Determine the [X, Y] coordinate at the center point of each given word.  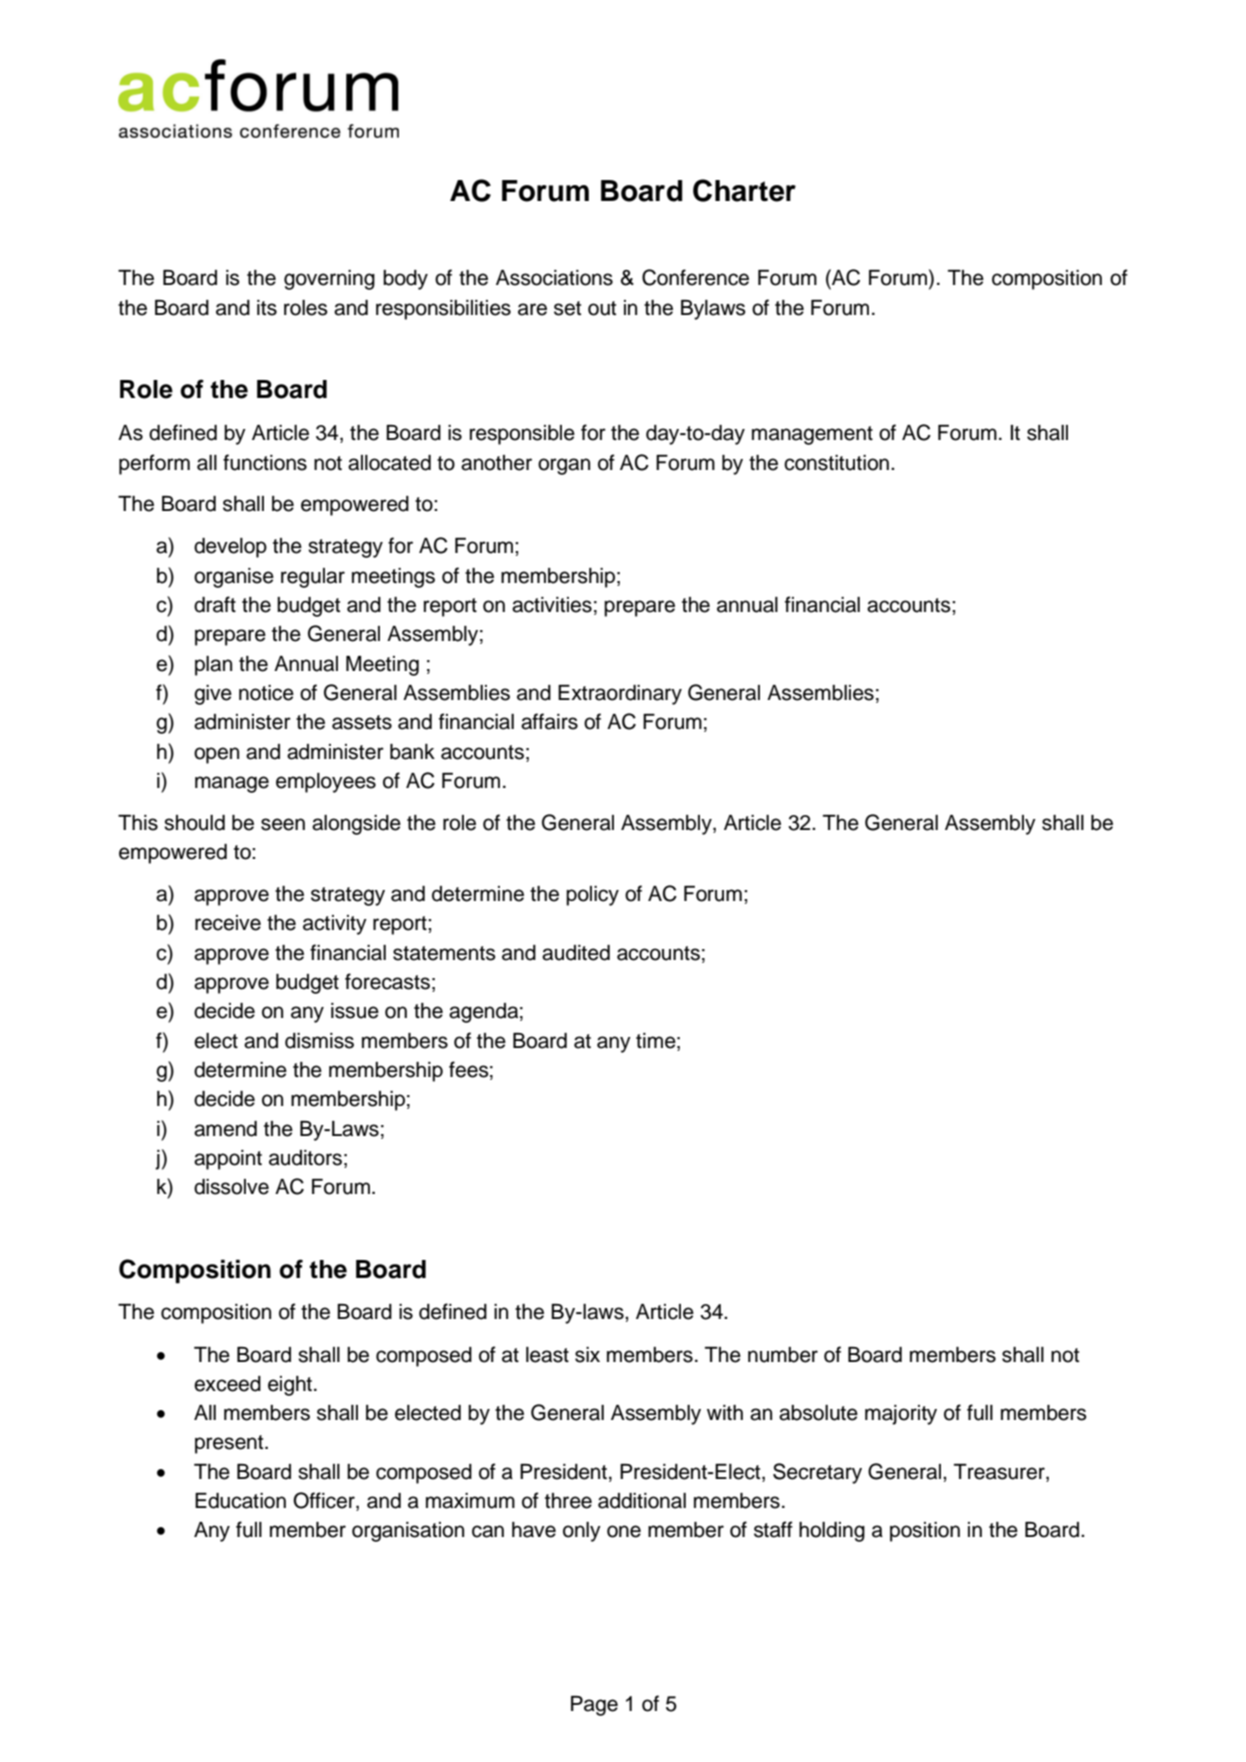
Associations [554, 278]
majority [901, 1415]
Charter [744, 190]
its [267, 308]
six [587, 1355]
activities [552, 605]
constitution [836, 463]
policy [592, 896]
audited [576, 953]
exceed [227, 1384]
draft [215, 604]
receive [228, 923]
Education [240, 1501]
